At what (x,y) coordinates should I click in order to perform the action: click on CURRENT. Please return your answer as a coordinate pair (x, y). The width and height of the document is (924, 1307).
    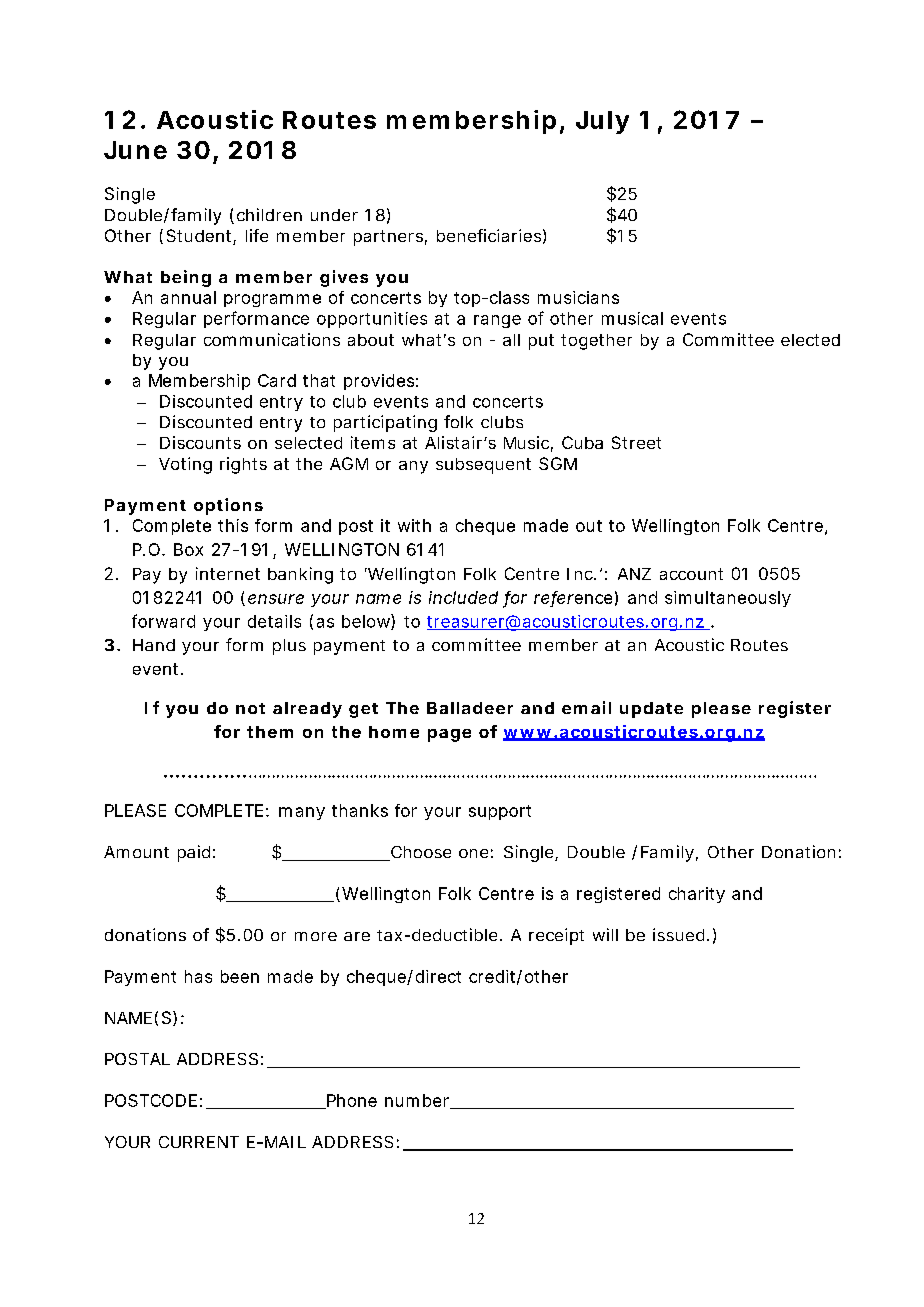
    Looking at the image, I should click on (199, 1142).
